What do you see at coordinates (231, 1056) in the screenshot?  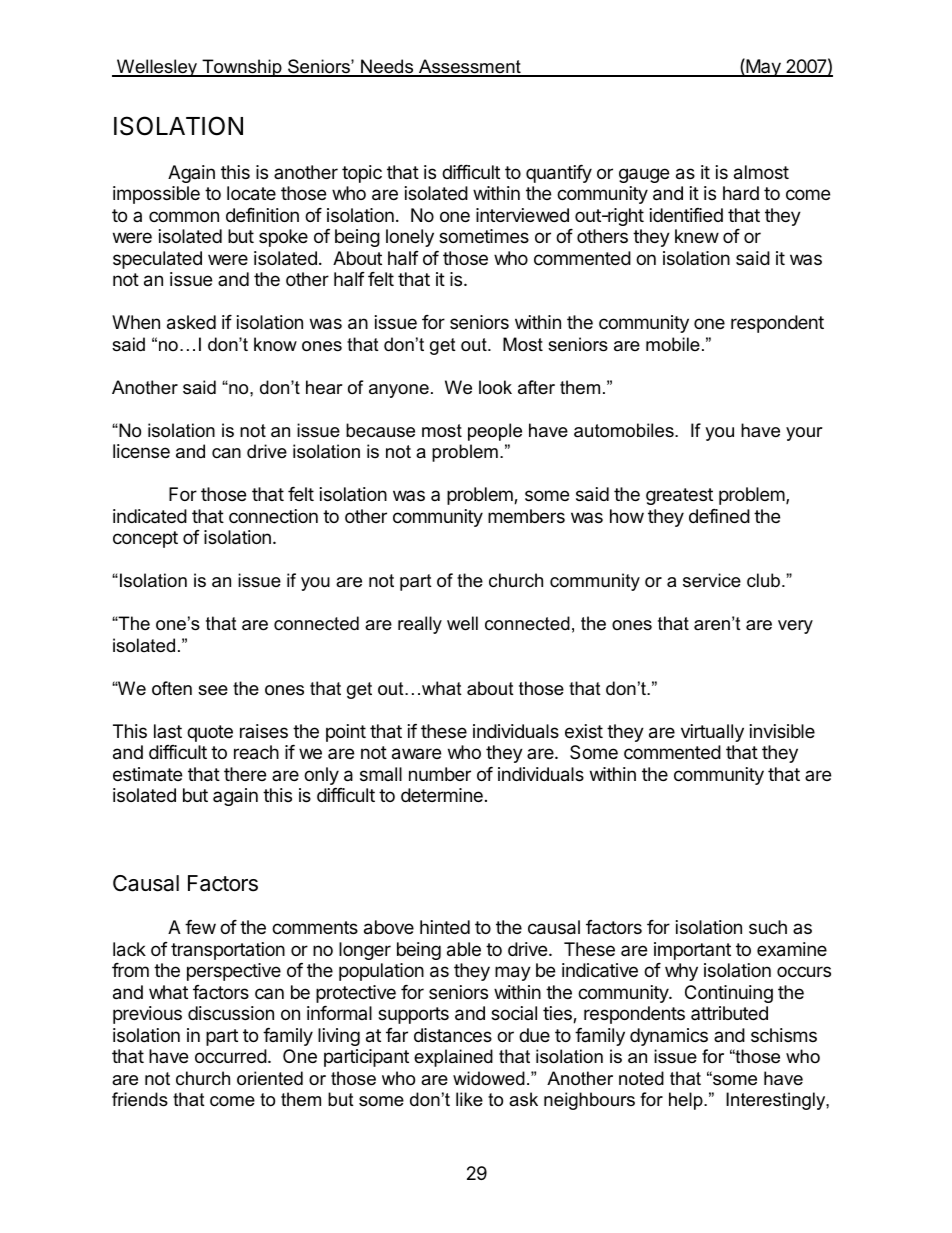 I see `occurred` at bounding box center [231, 1056].
